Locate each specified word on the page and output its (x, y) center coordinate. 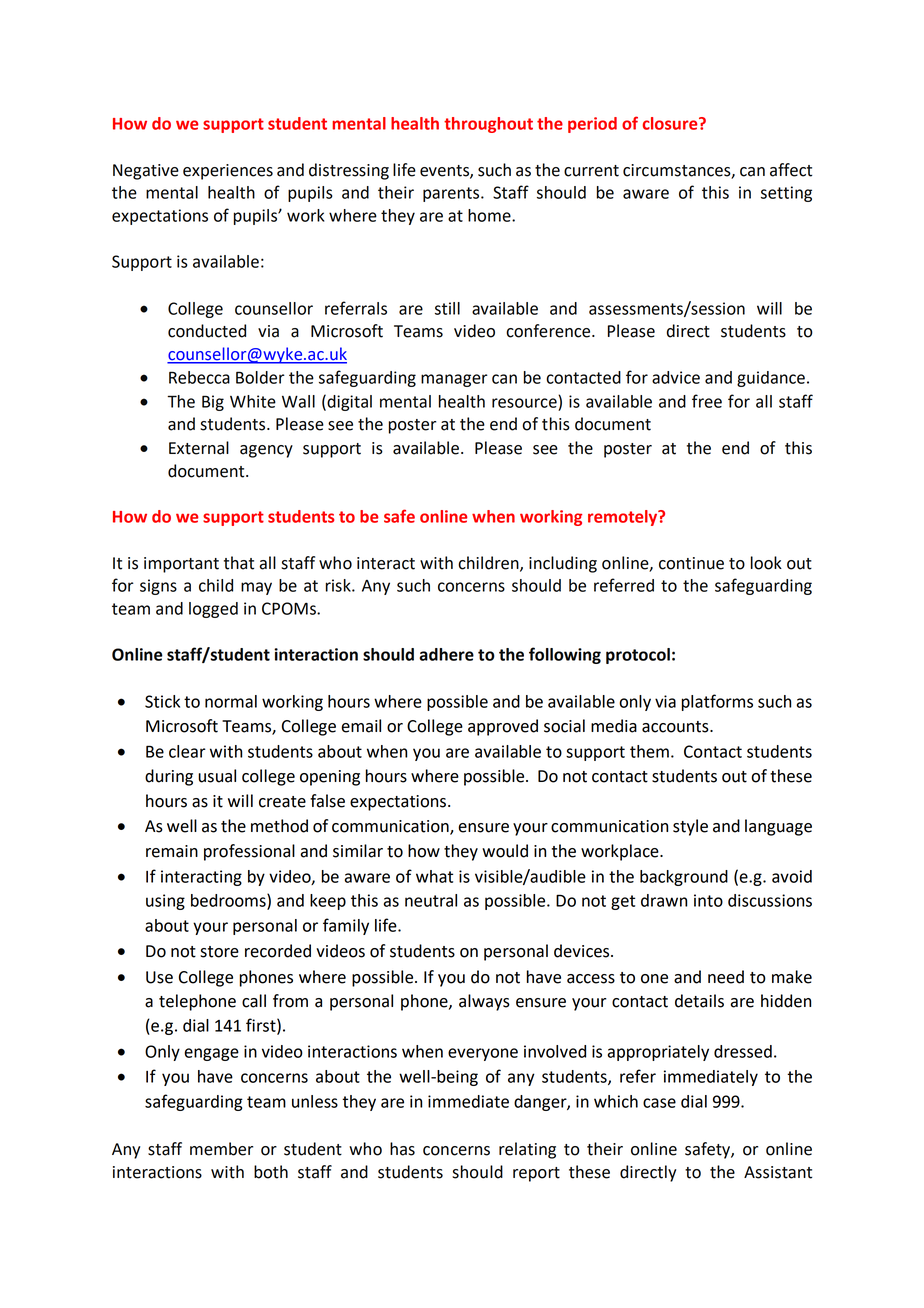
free (707, 401)
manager (454, 380)
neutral (431, 900)
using (165, 902)
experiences (228, 172)
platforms (717, 702)
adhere (446, 654)
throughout (488, 125)
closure (671, 123)
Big (213, 403)
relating (527, 1150)
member (221, 1149)
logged (213, 610)
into (708, 900)
